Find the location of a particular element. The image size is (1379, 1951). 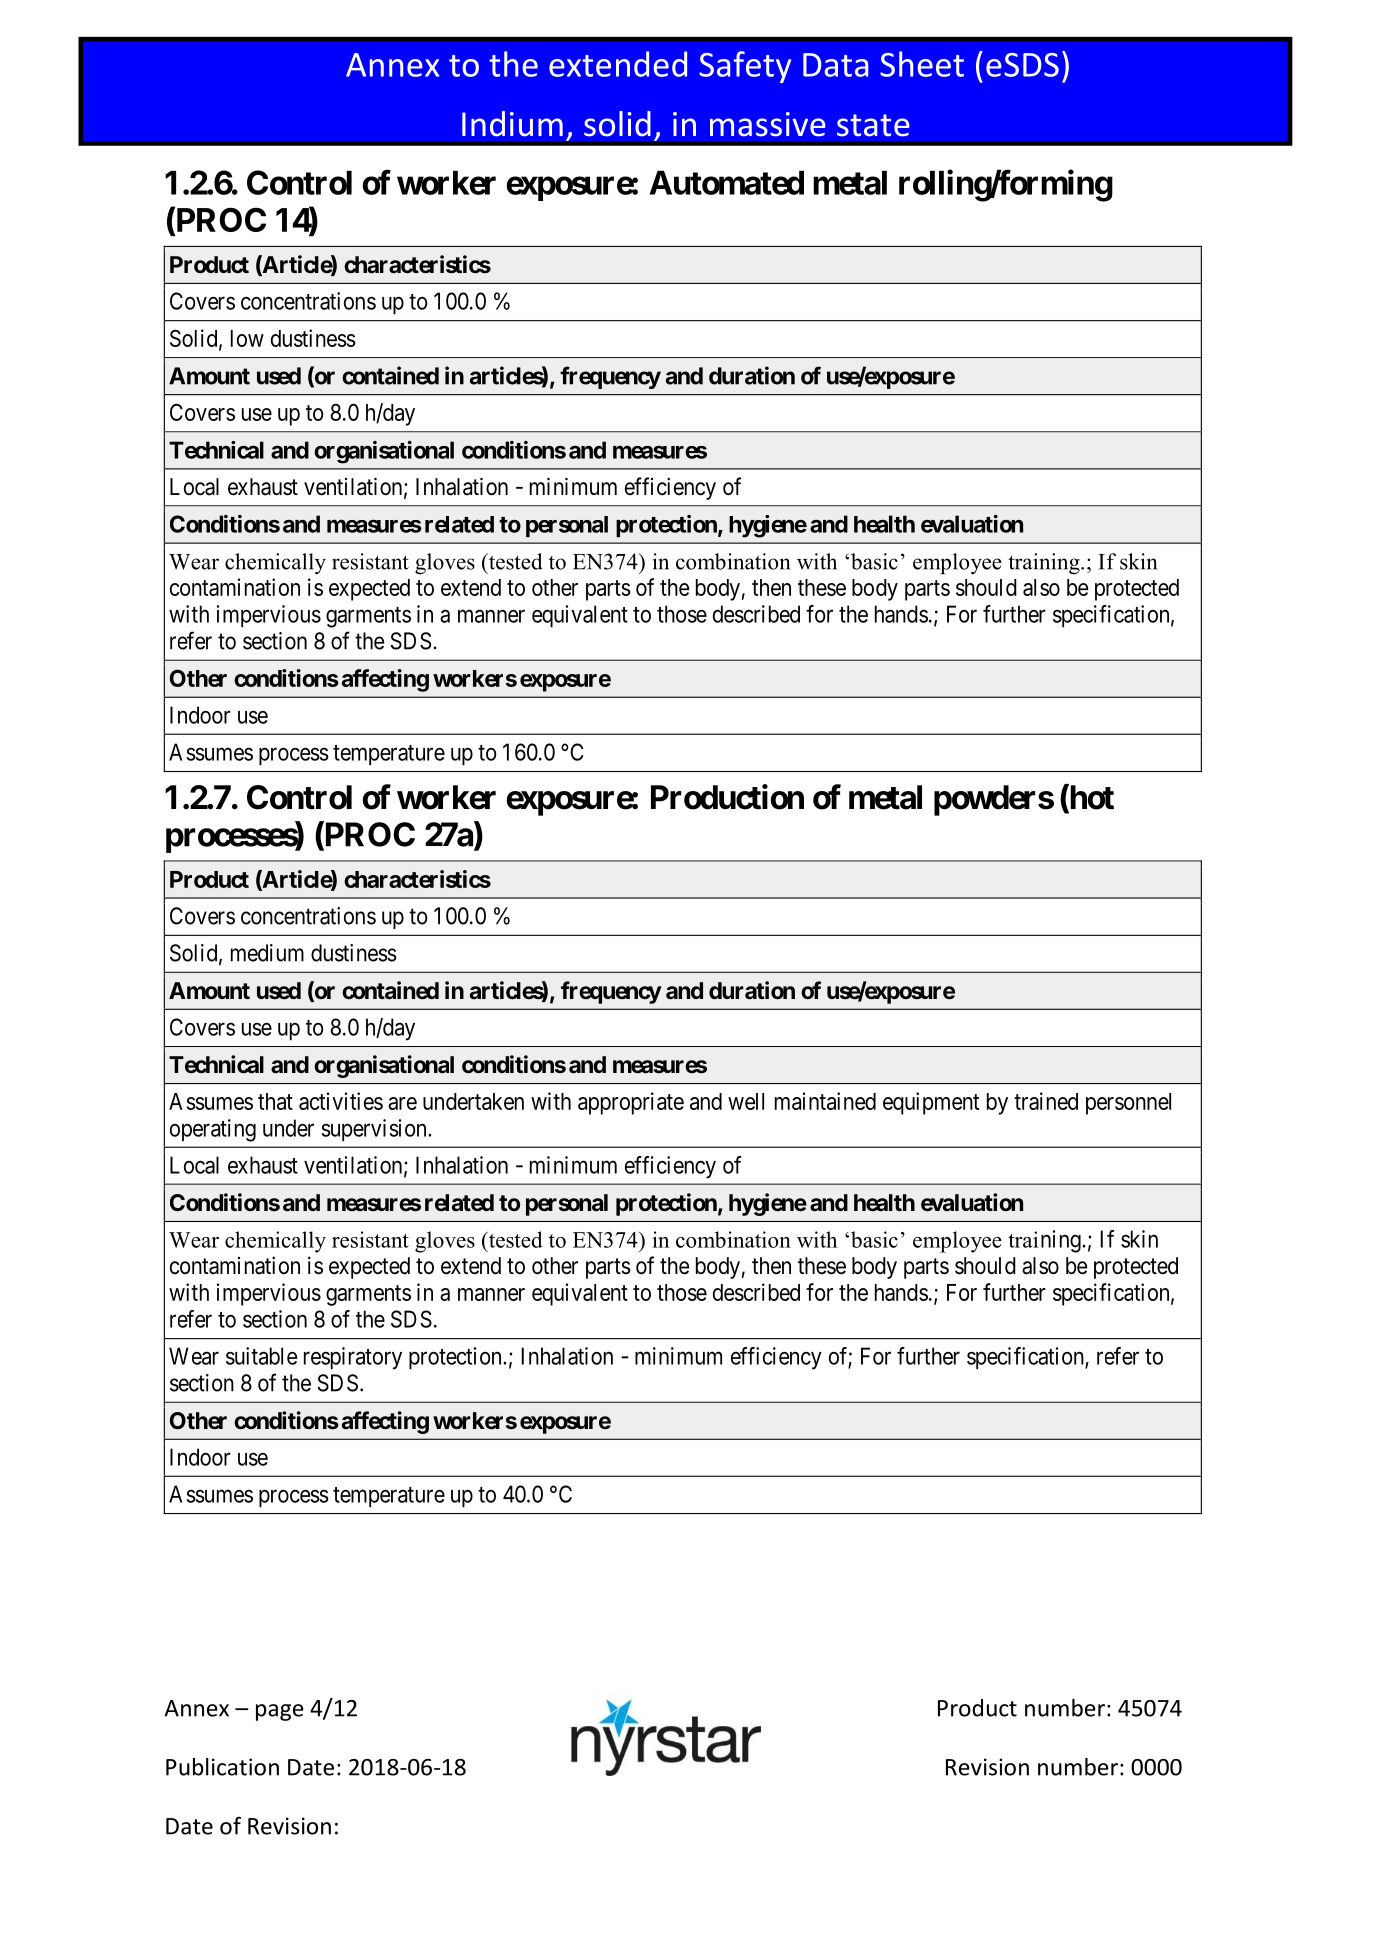

Indium is located at coordinates (512, 124).
